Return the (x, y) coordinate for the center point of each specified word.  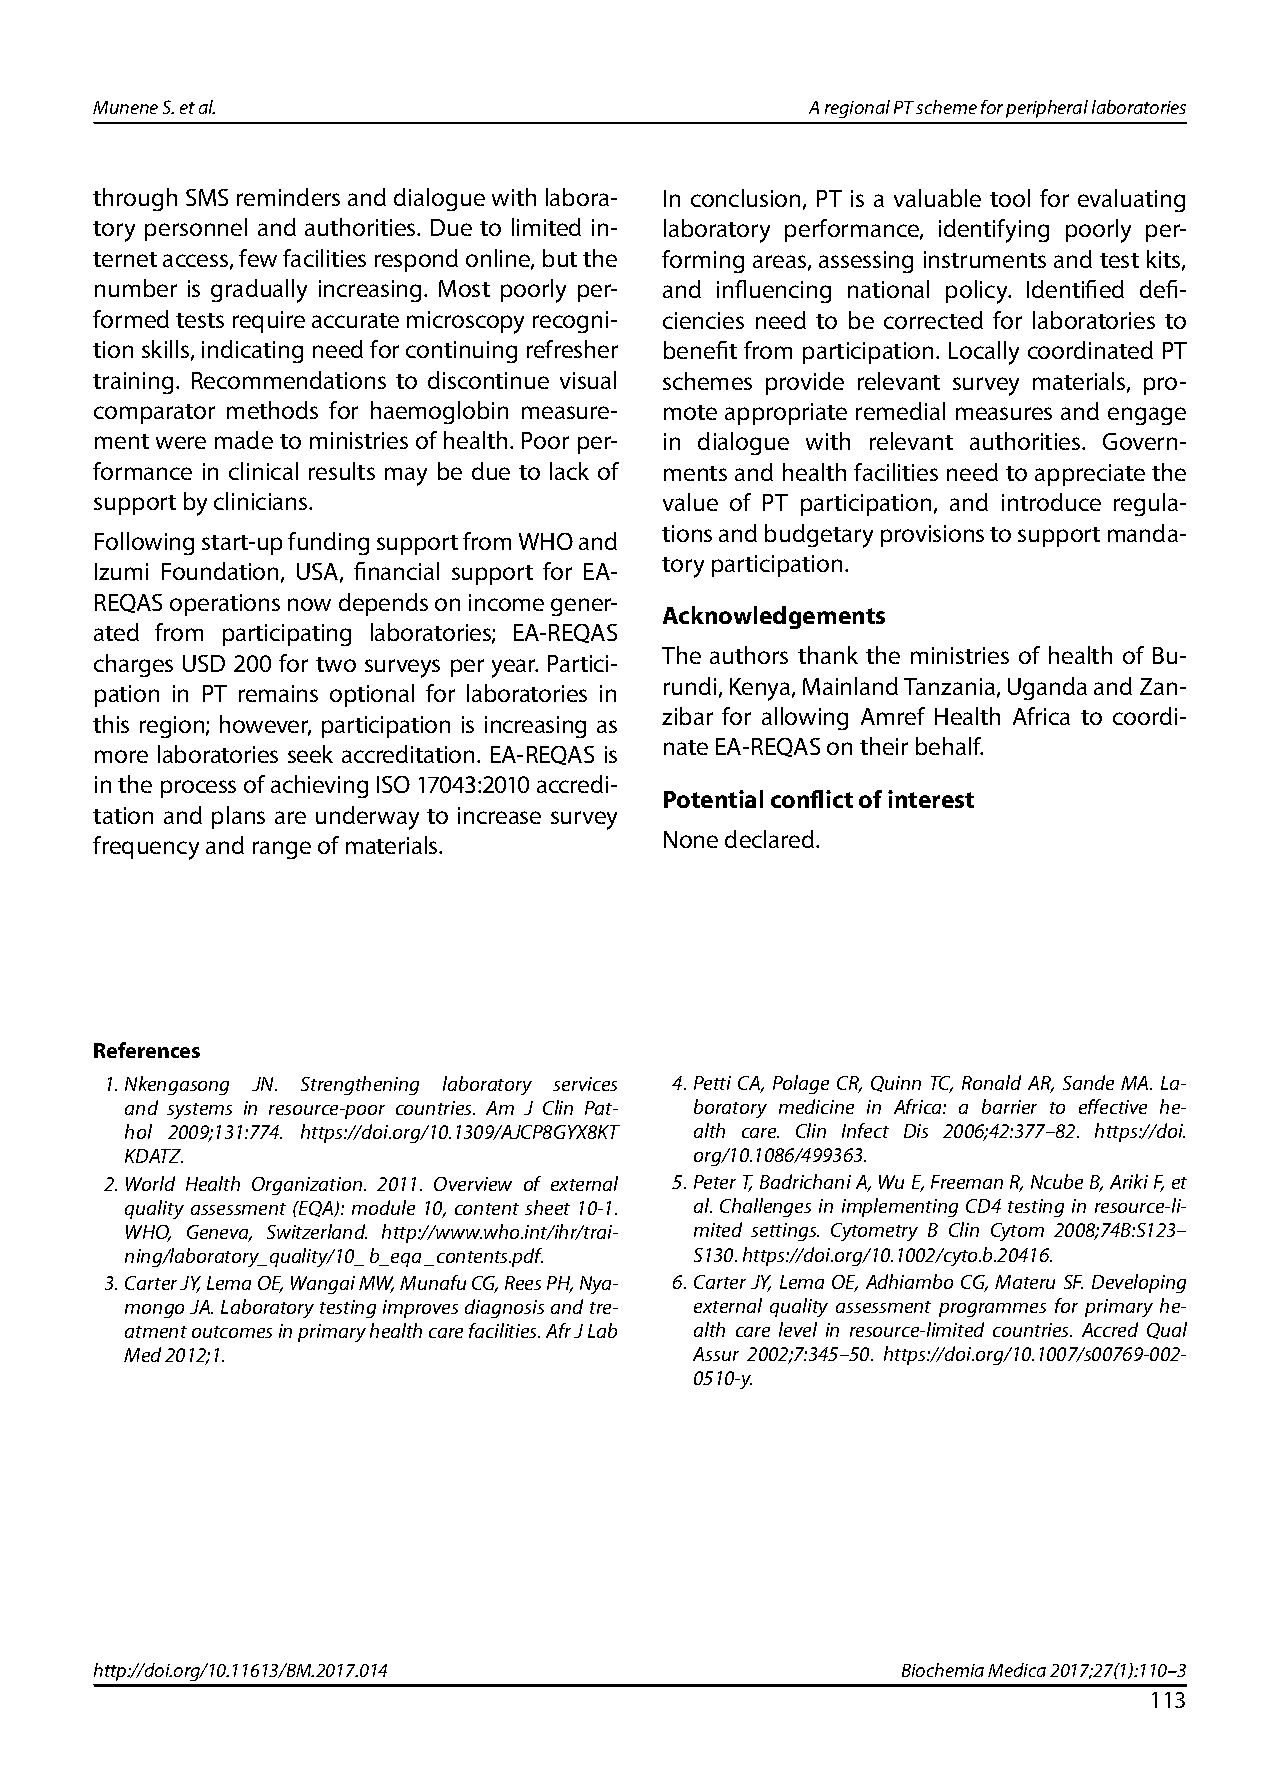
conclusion (745, 198)
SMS (207, 197)
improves (420, 1309)
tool (1010, 198)
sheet (547, 1207)
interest (931, 799)
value (690, 502)
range (282, 850)
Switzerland (317, 1231)
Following (144, 543)
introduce (1051, 502)
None (691, 839)
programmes (992, 1310)
